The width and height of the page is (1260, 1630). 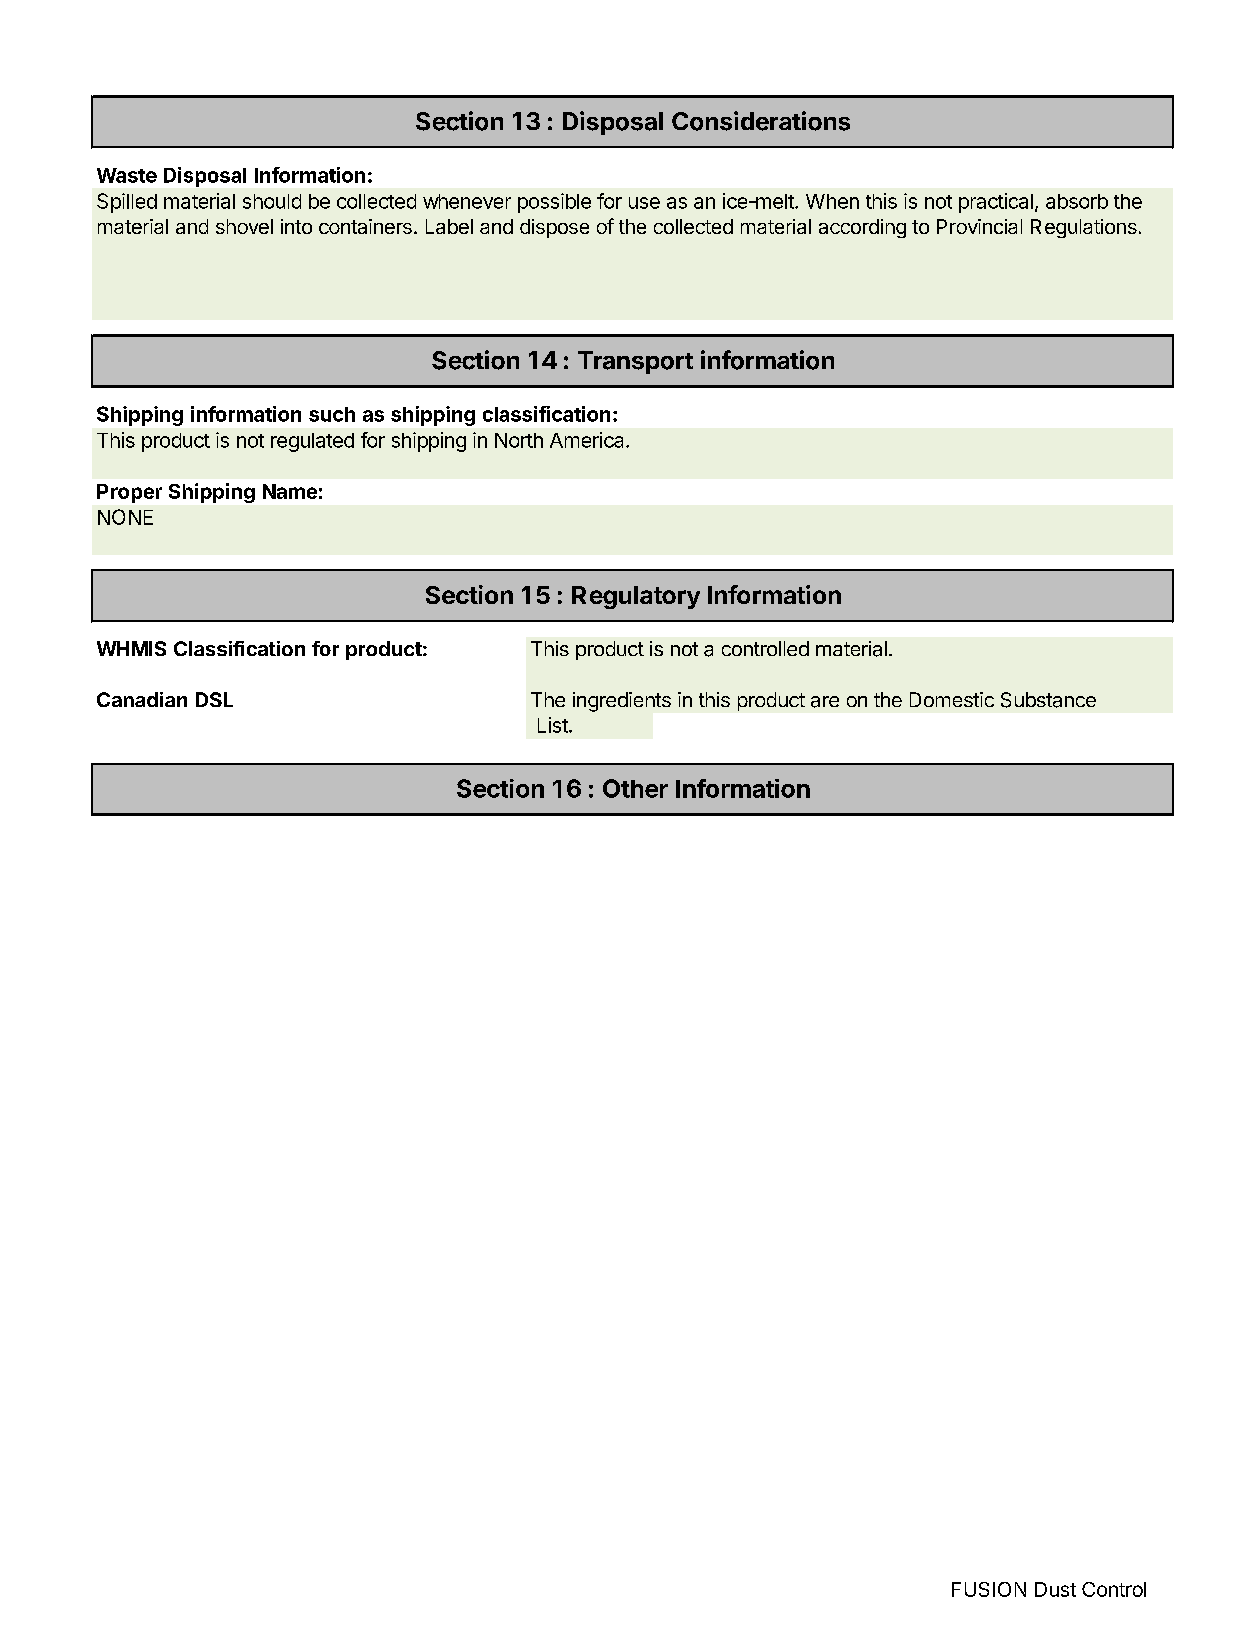 What do you see at coordinates (142, 699) in the page?
I see `Canadian` at bounding box center [142, 699].
